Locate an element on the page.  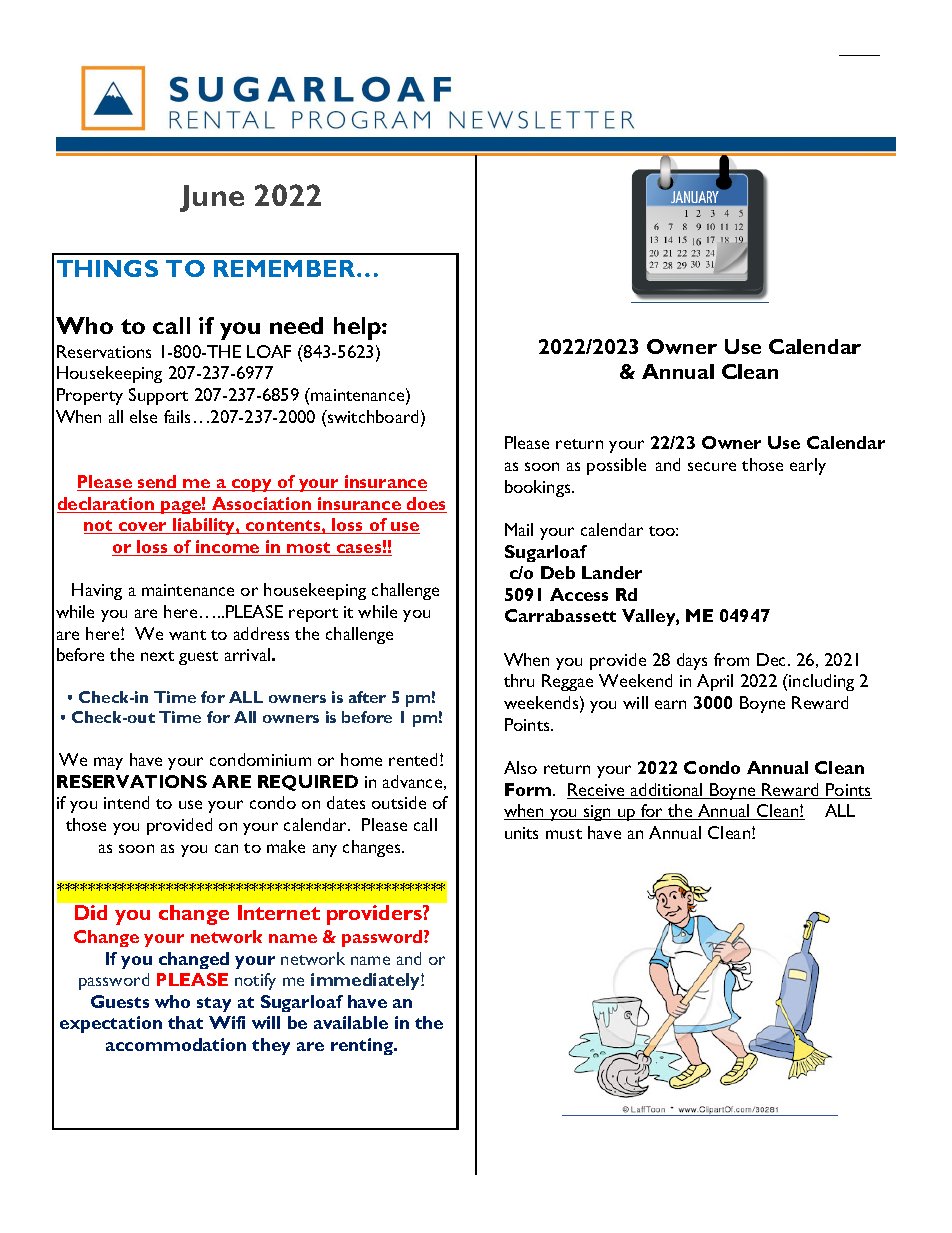
June is located at coordinates (212, 198).
